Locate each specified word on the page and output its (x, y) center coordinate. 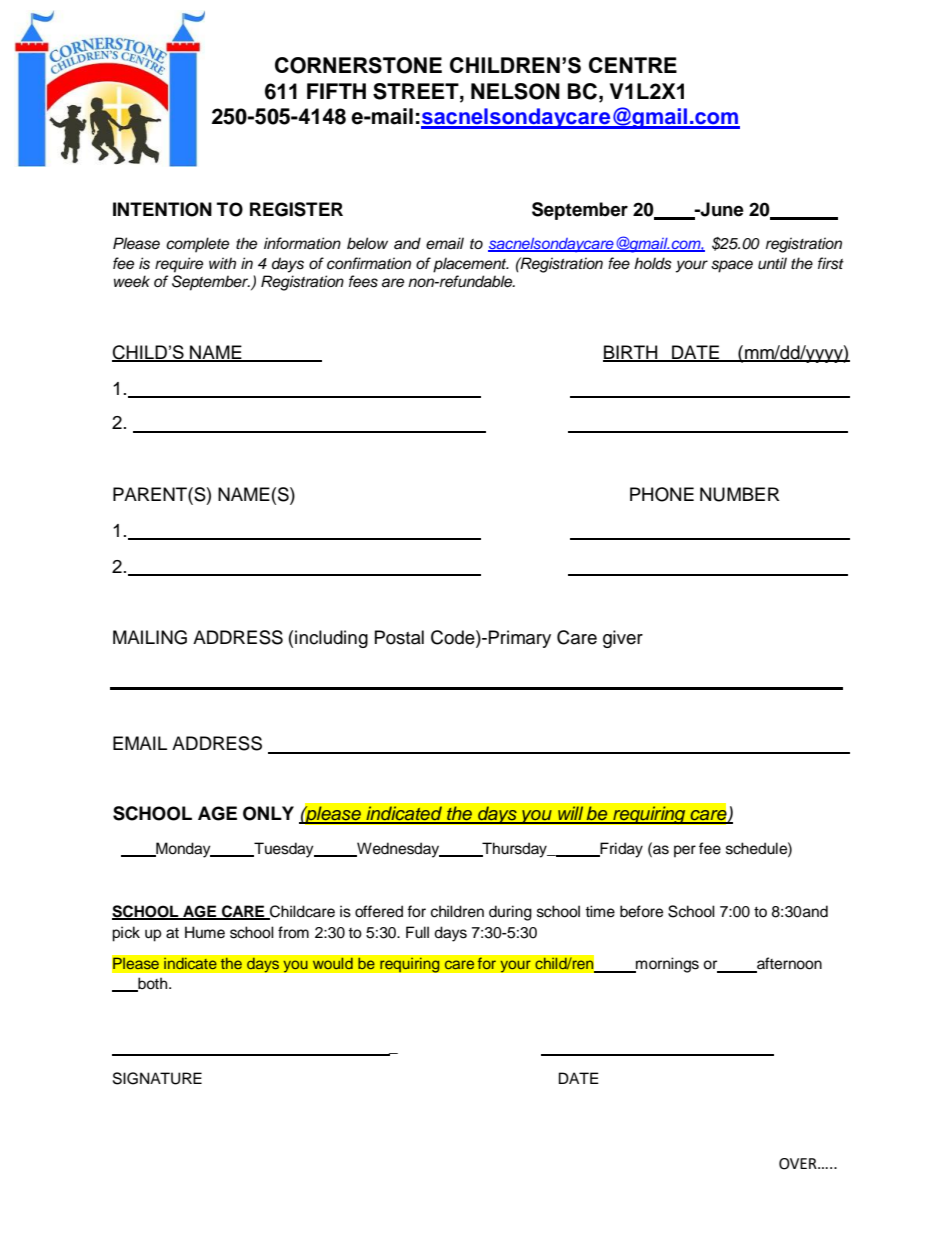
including (331, 639)
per (685, 851)
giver (623, 639)
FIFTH (336, 91)
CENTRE (633, 65)
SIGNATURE (157, 1078)
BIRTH (631, 353)
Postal (399, 637)
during (510, 913)
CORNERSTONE (358, 65)
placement (471, 265)
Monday (183, 850)
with (222, 263)
